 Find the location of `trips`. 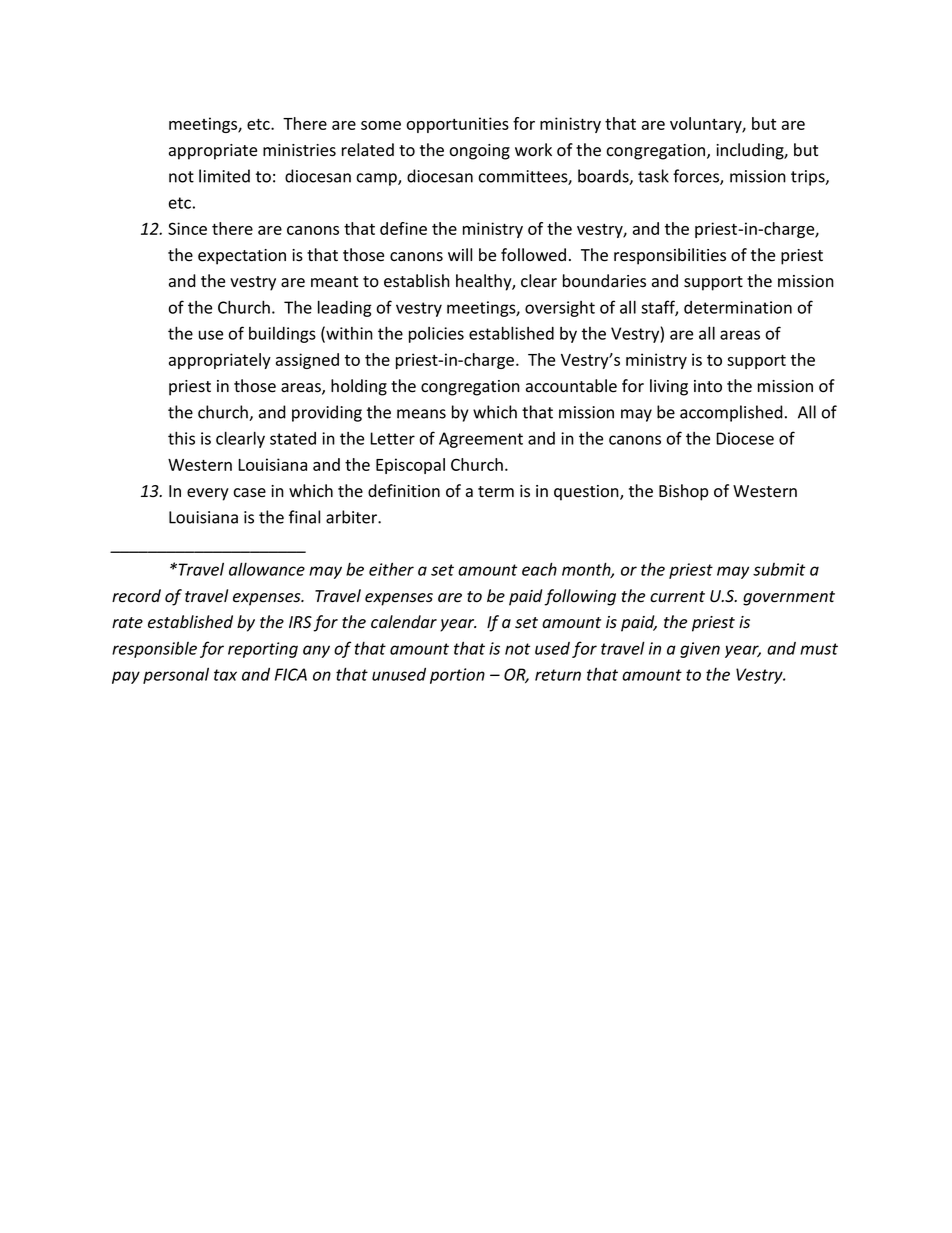

trips is located at coordinates (809, 178).
